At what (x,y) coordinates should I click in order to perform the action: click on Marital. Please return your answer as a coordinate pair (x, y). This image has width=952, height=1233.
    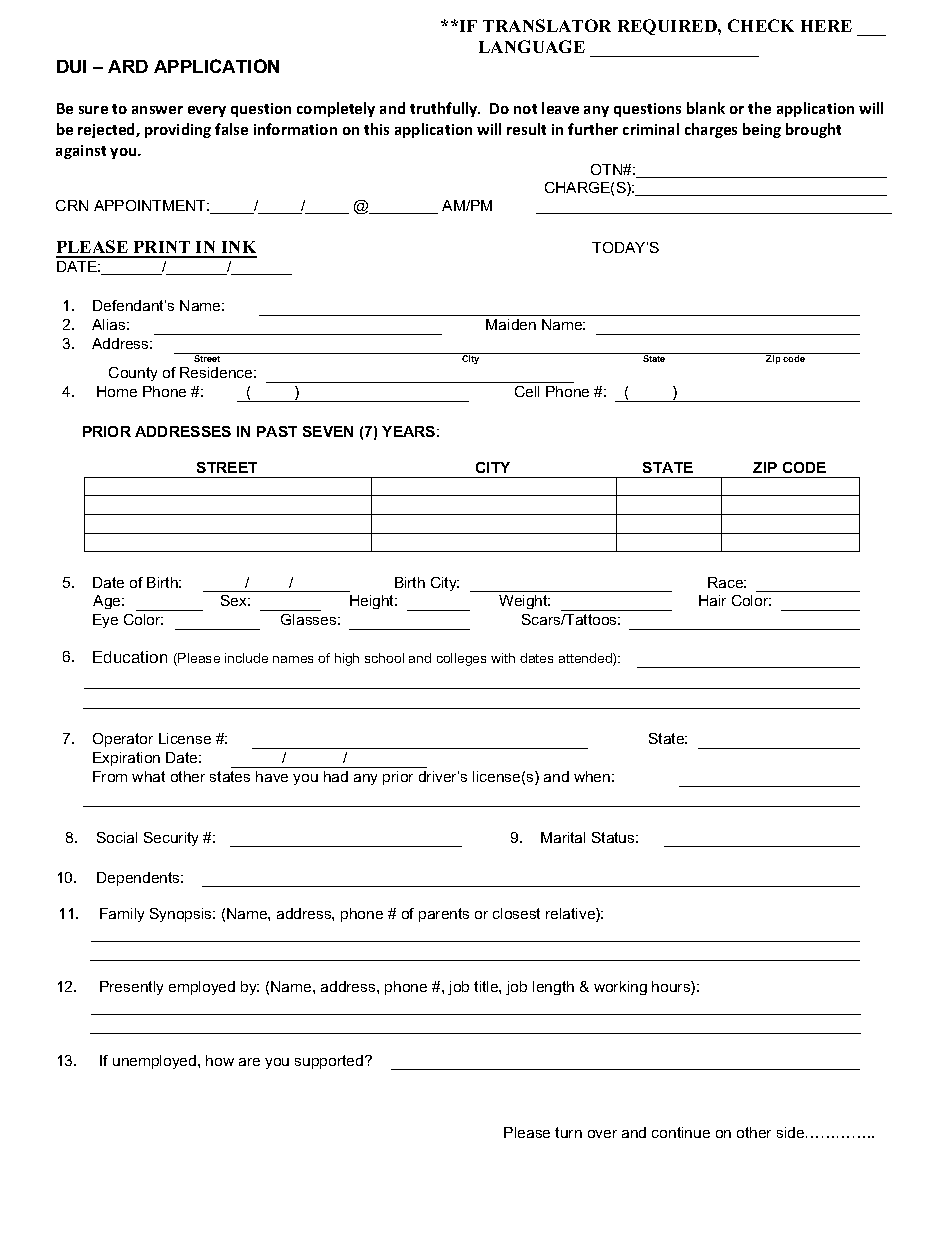
    Looking at the image, I should click on (563, 837).
